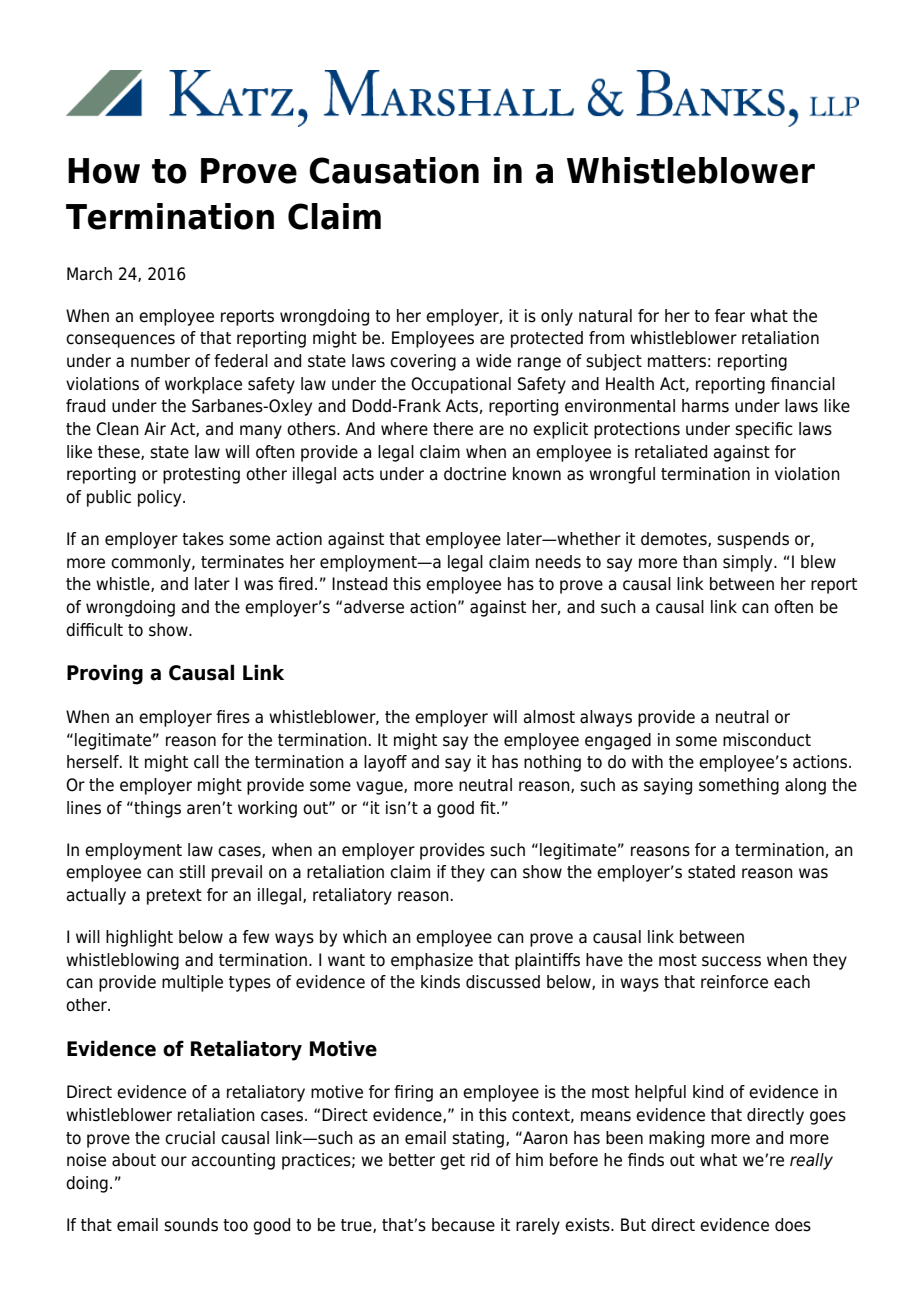 This image has width=924, height=1308. I want to click on sounds, so click(191, 1225).
